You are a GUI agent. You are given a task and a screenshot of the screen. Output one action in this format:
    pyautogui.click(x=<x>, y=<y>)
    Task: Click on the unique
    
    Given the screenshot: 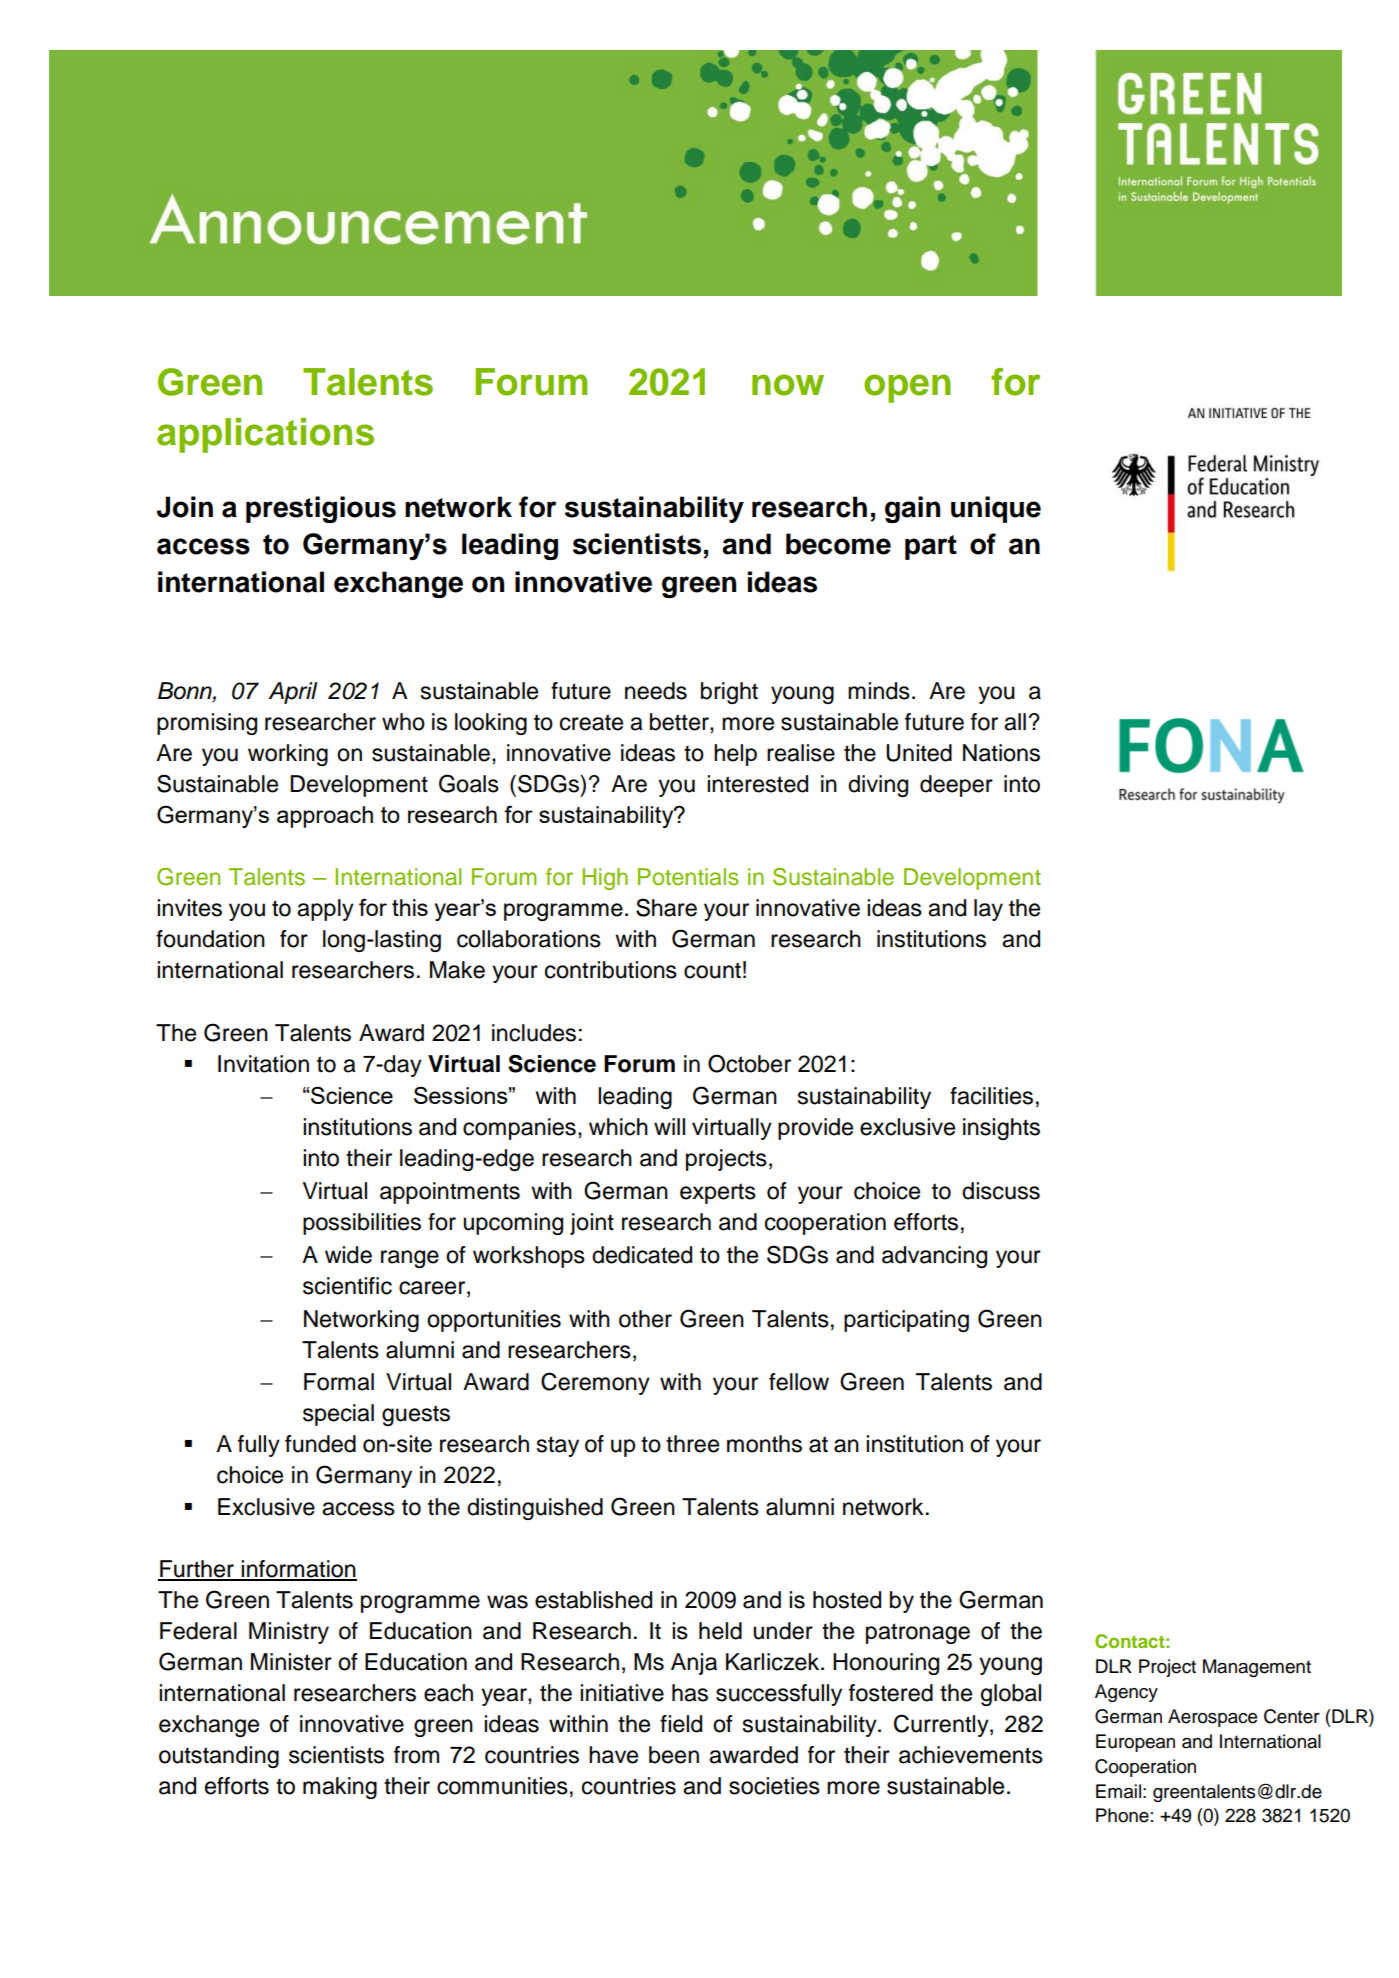 What is the action you would take?
    pyautogui.click(x=996, y=509)
